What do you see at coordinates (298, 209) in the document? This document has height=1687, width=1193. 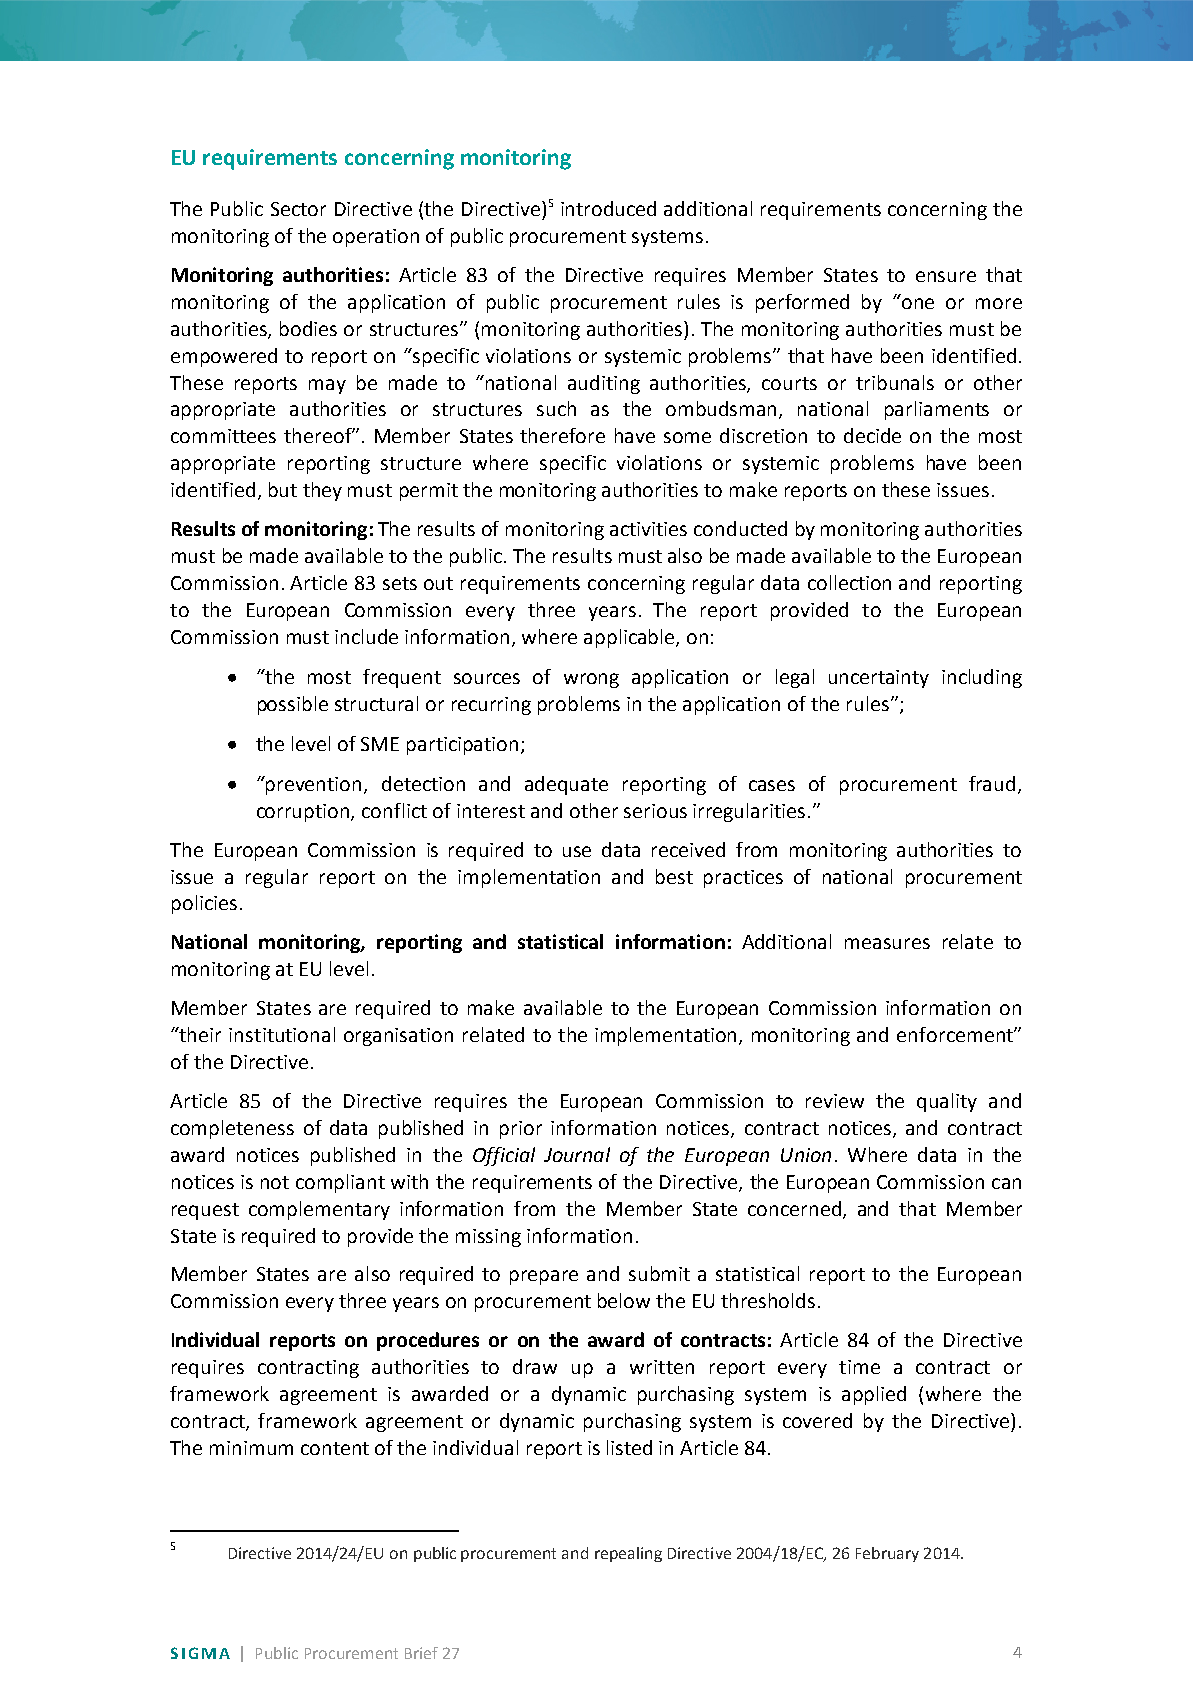 I see `Sector` at bounding box center [298, 209].
